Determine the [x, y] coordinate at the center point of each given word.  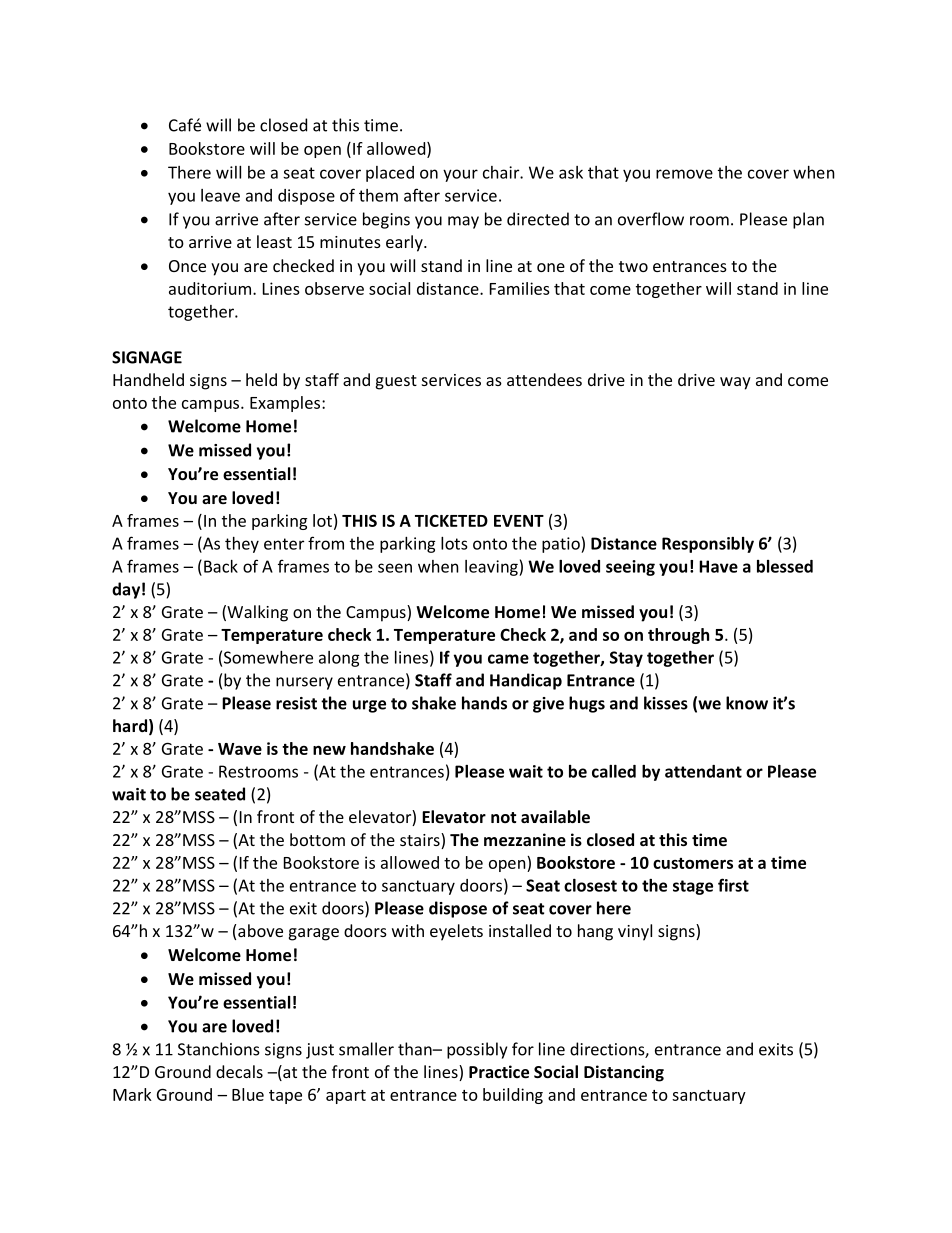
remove [684, 174]
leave [220, 195]
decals [239, 1071]
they [242, 545]
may [463, 222]
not [503, 817]
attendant [703, 771]
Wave [240, 749]
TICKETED [451, 520]
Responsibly [708, 545]
